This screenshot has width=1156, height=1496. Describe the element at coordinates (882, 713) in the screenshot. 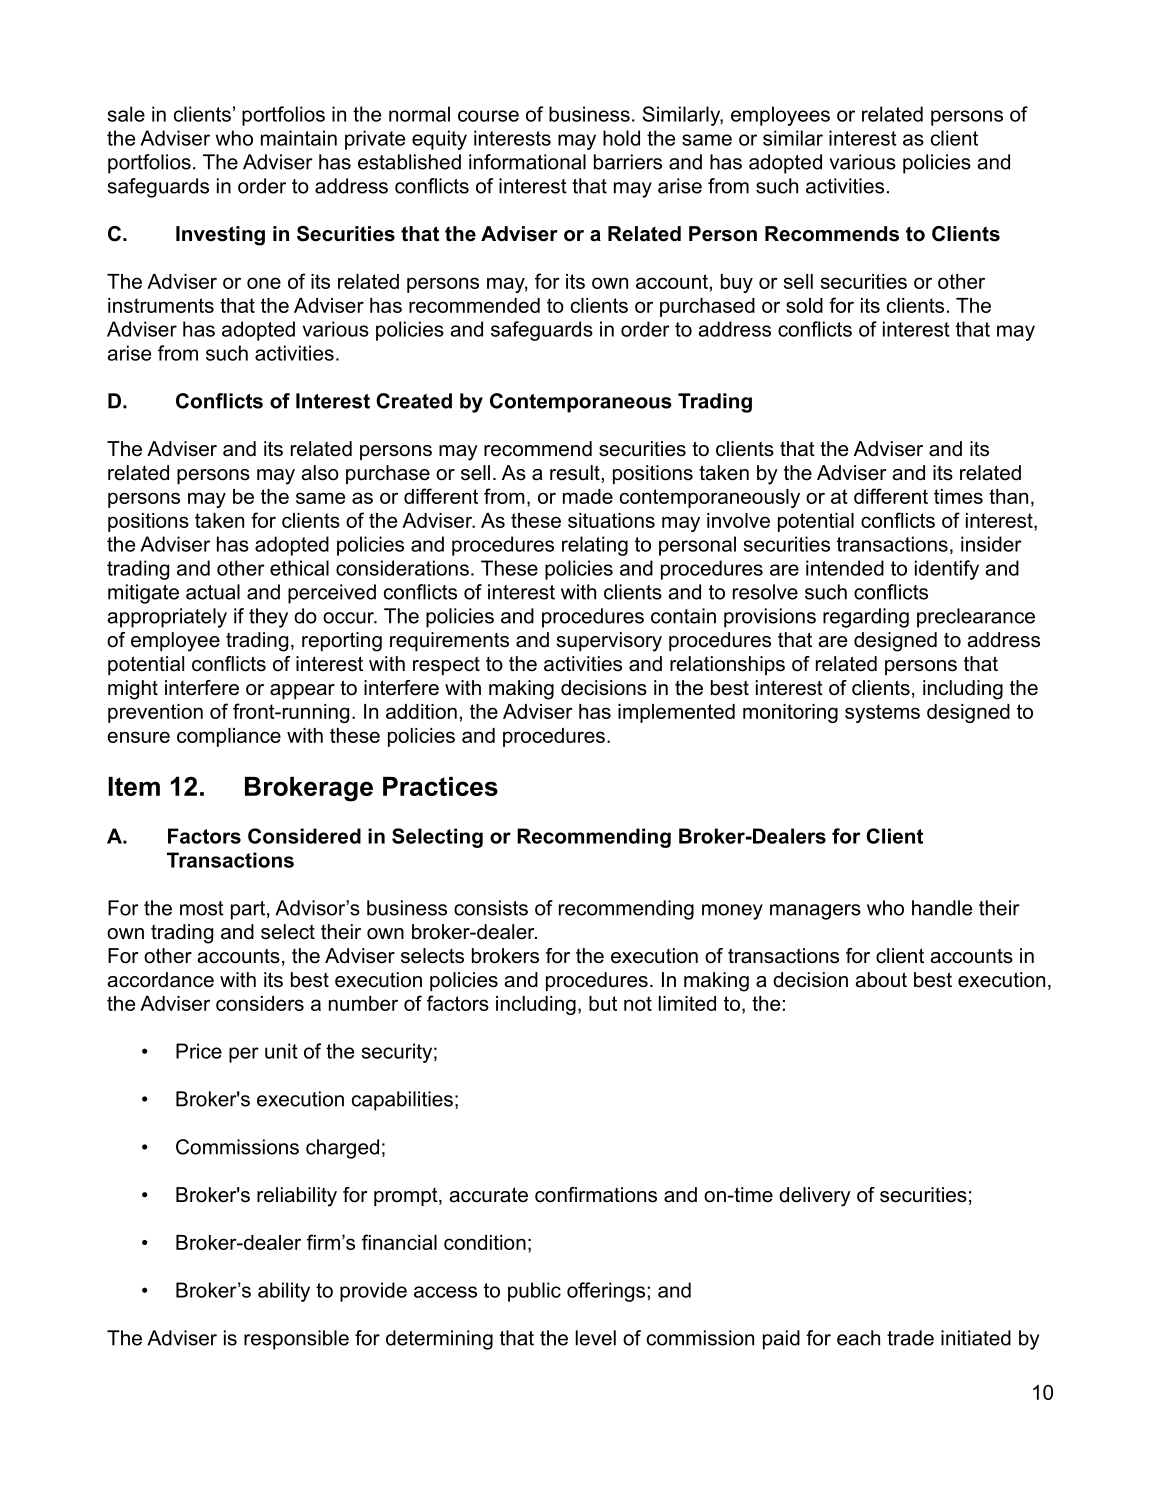

I see `systems` at that location.
